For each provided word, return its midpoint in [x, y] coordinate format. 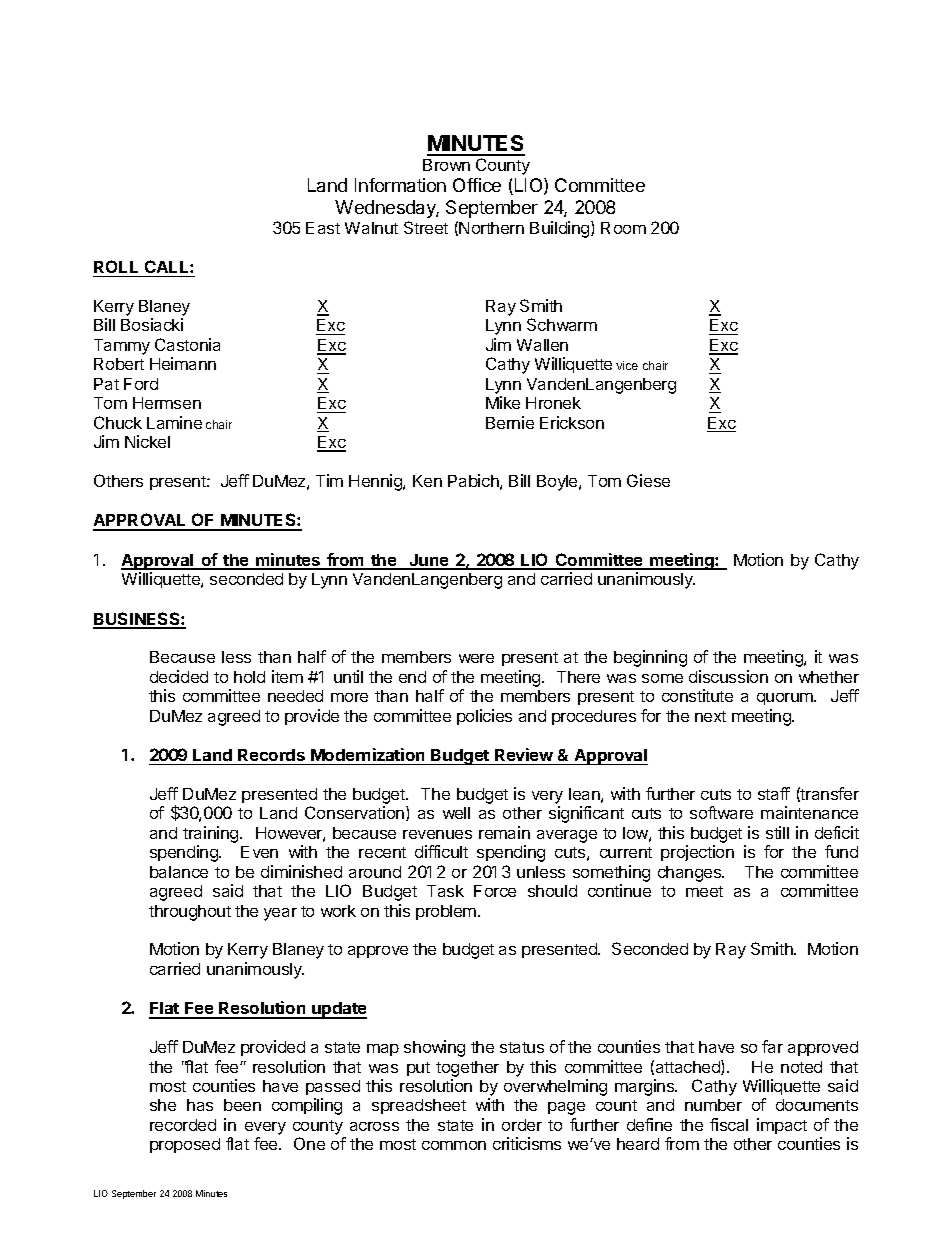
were [476, 658]
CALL [168, 266]
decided [179, 676]
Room [623, 228]
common [454, 1145]
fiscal [729, 1124]
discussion [728, 676]
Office [477, 185]
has [200, 1105]
